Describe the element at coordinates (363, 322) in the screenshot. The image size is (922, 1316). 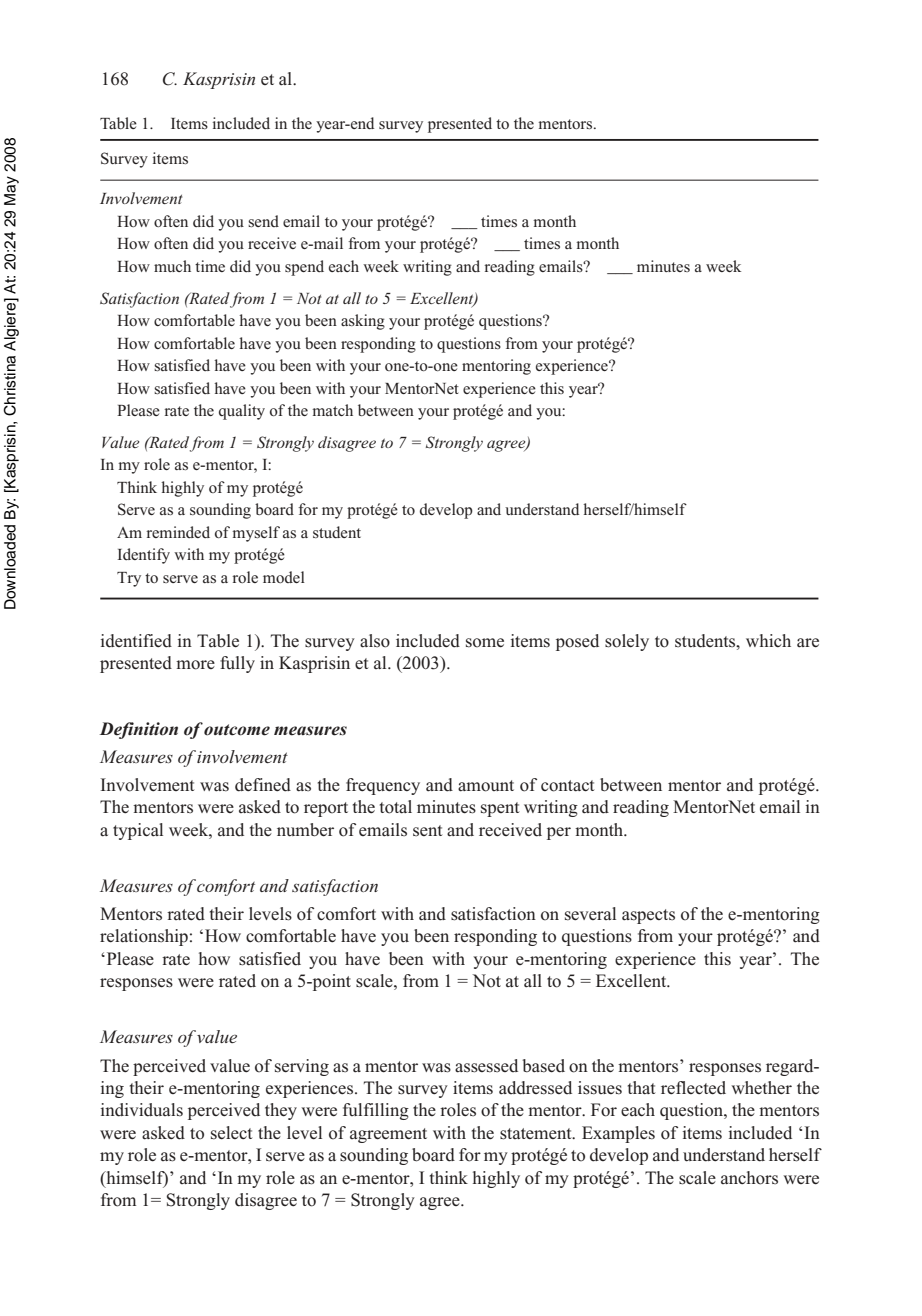
I see `asking` at that location.
